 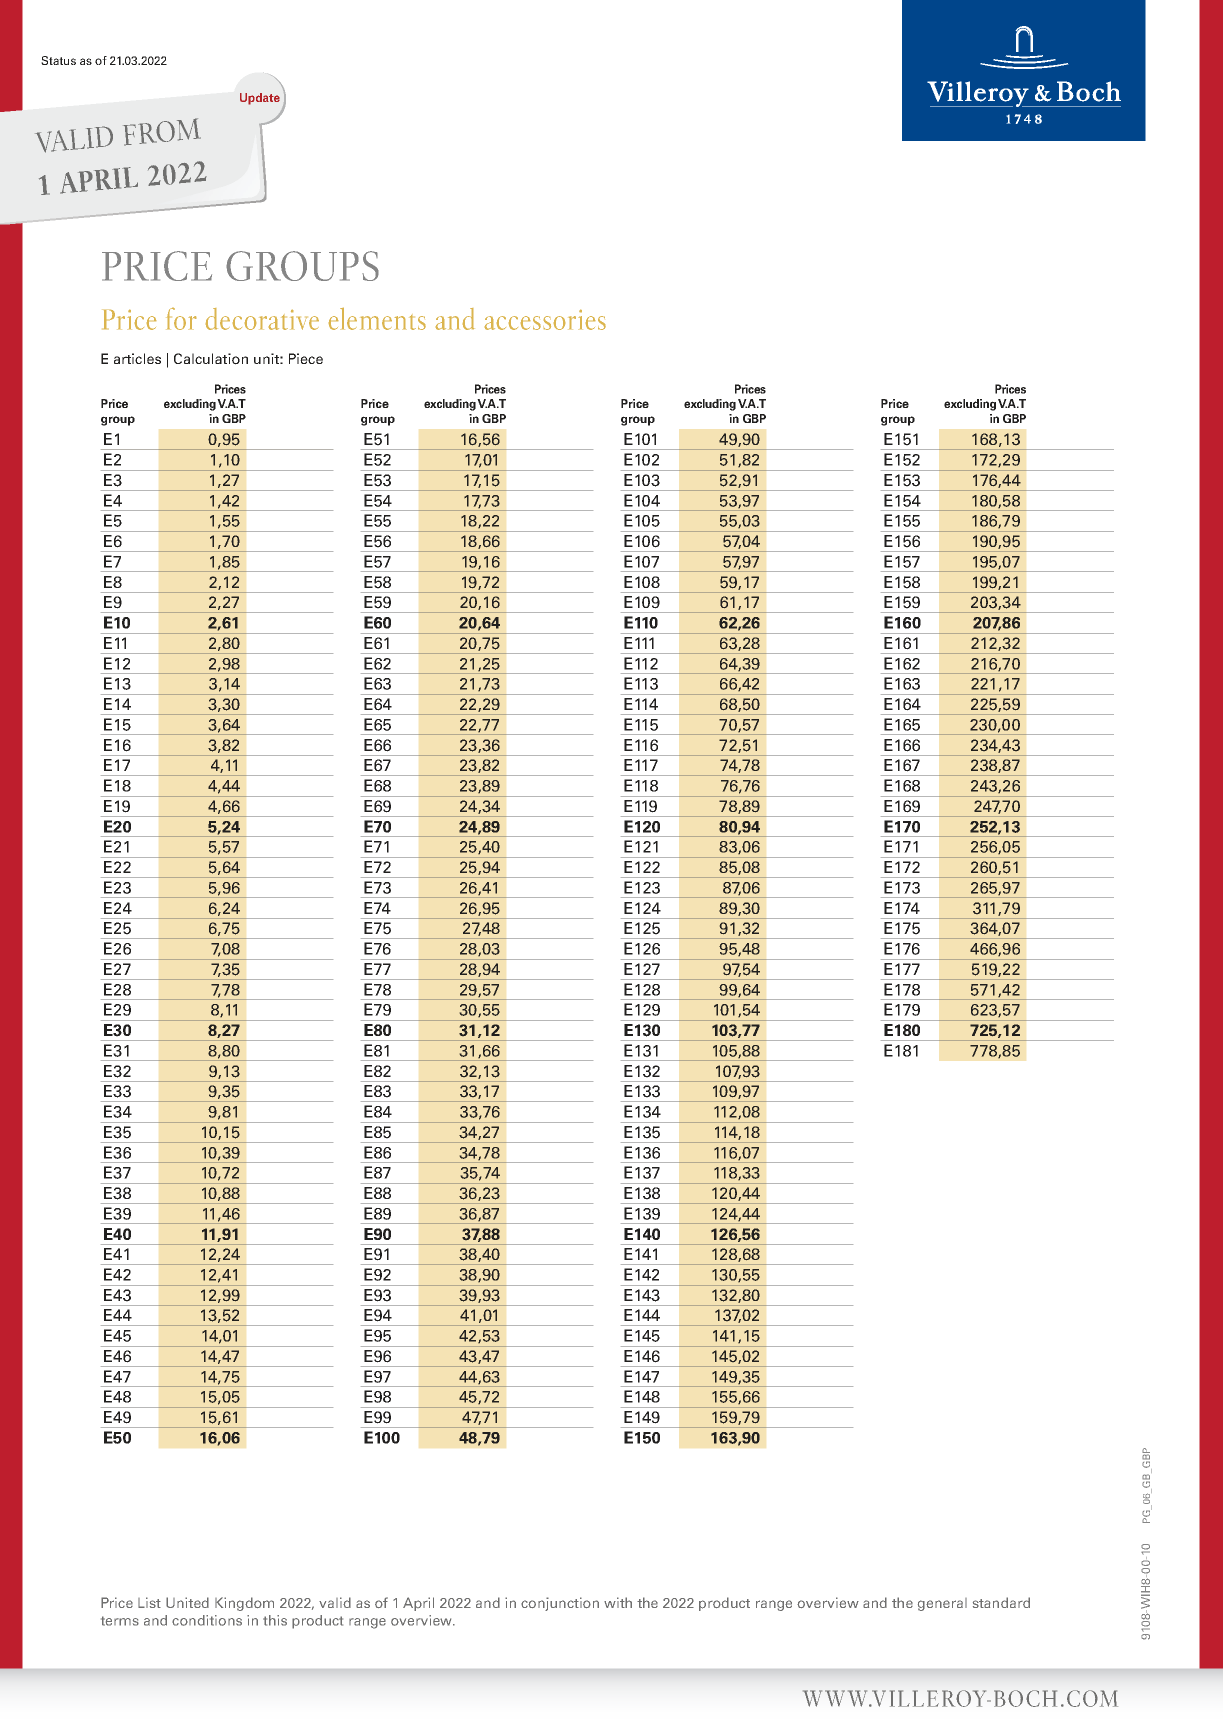 What do you see at coordinates (377, 319) in the screenshot?
I see `elements` at bounding box center [377, 319].
